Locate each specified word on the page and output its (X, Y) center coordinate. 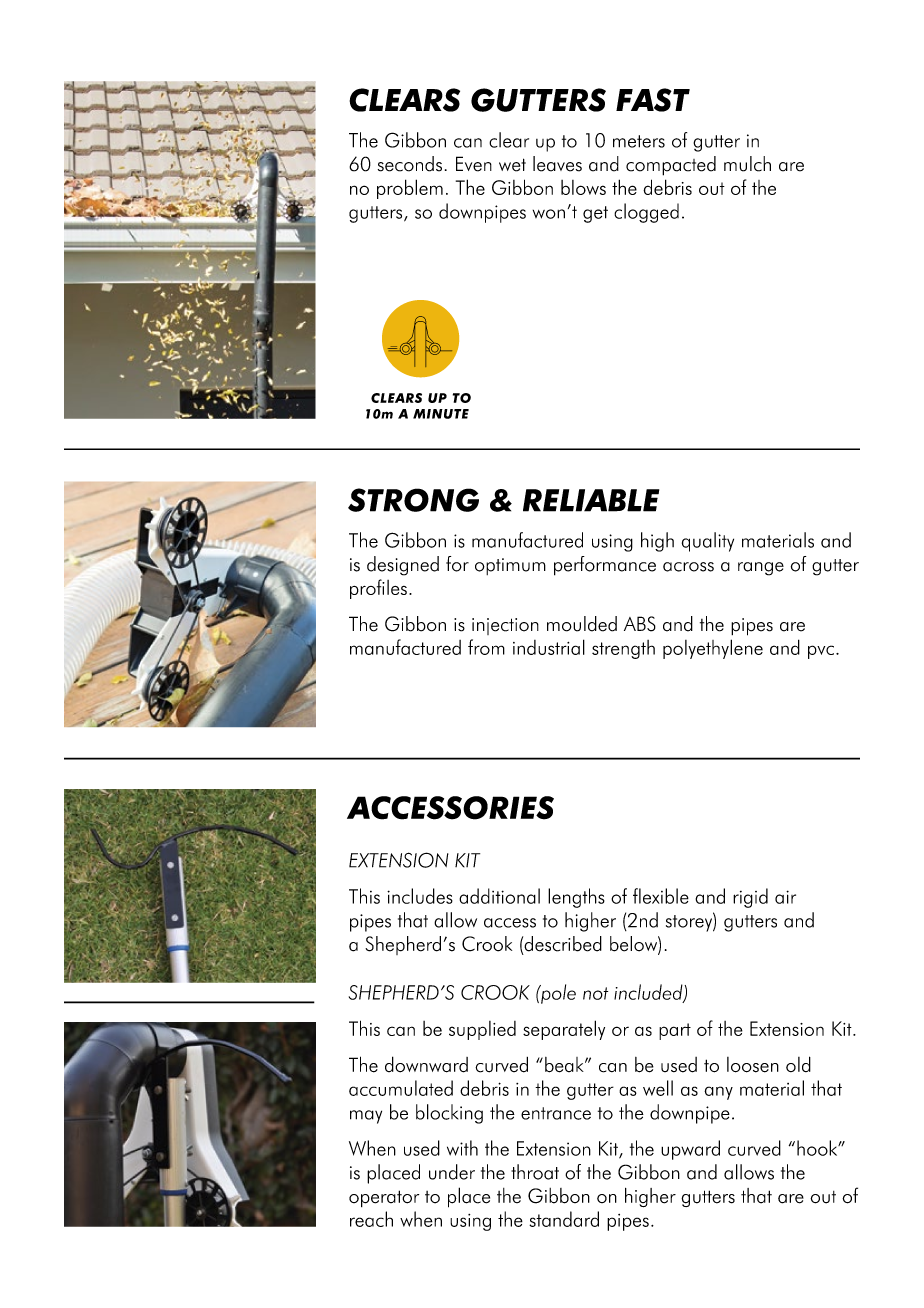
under (452, 1172)
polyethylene (713, 649)
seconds (410, 164)
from (486, 647)
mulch (747, 164)
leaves (557, 164)
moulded (582, 624)
